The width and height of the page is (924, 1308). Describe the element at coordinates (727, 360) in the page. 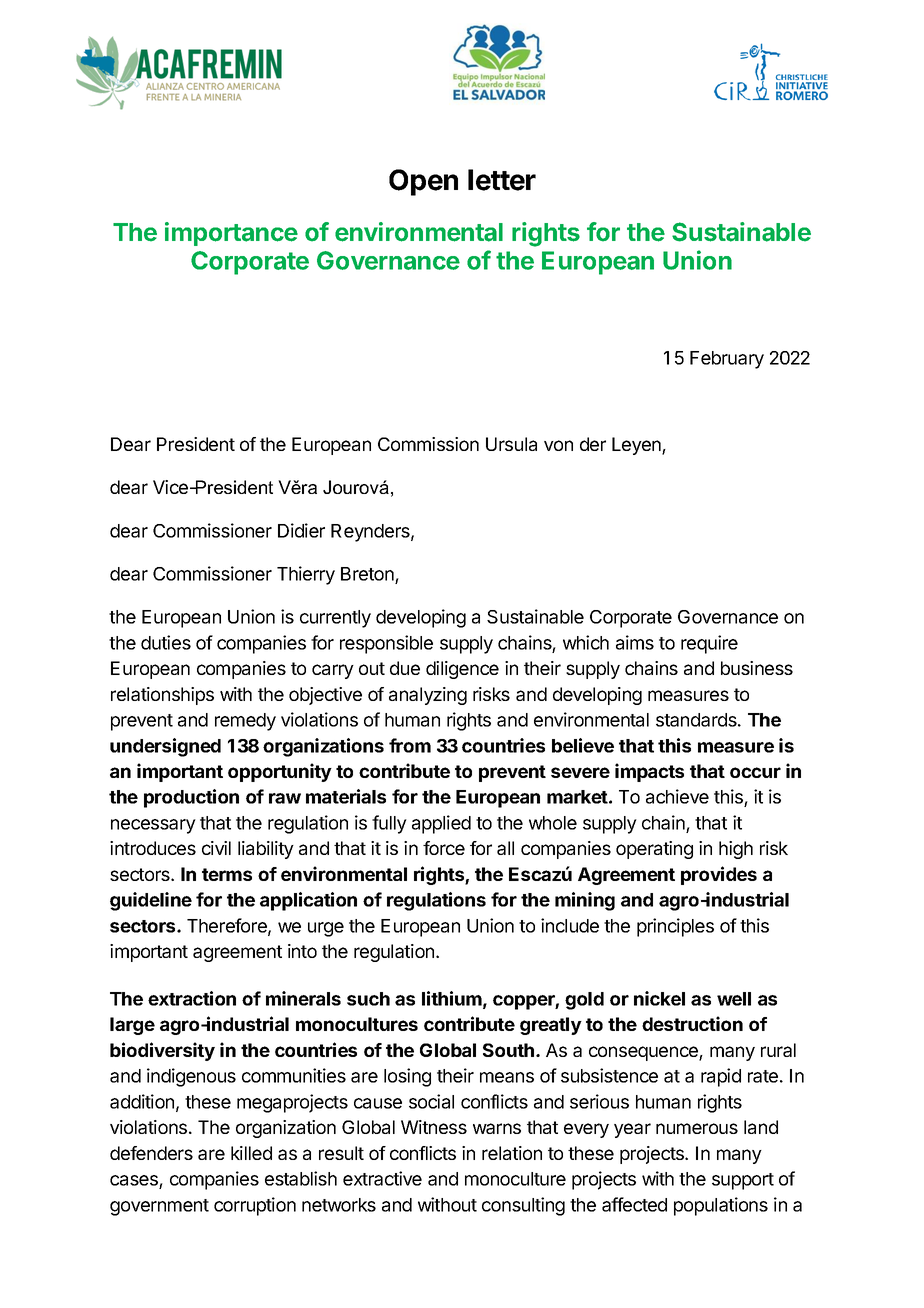

I see `February` at that location.
